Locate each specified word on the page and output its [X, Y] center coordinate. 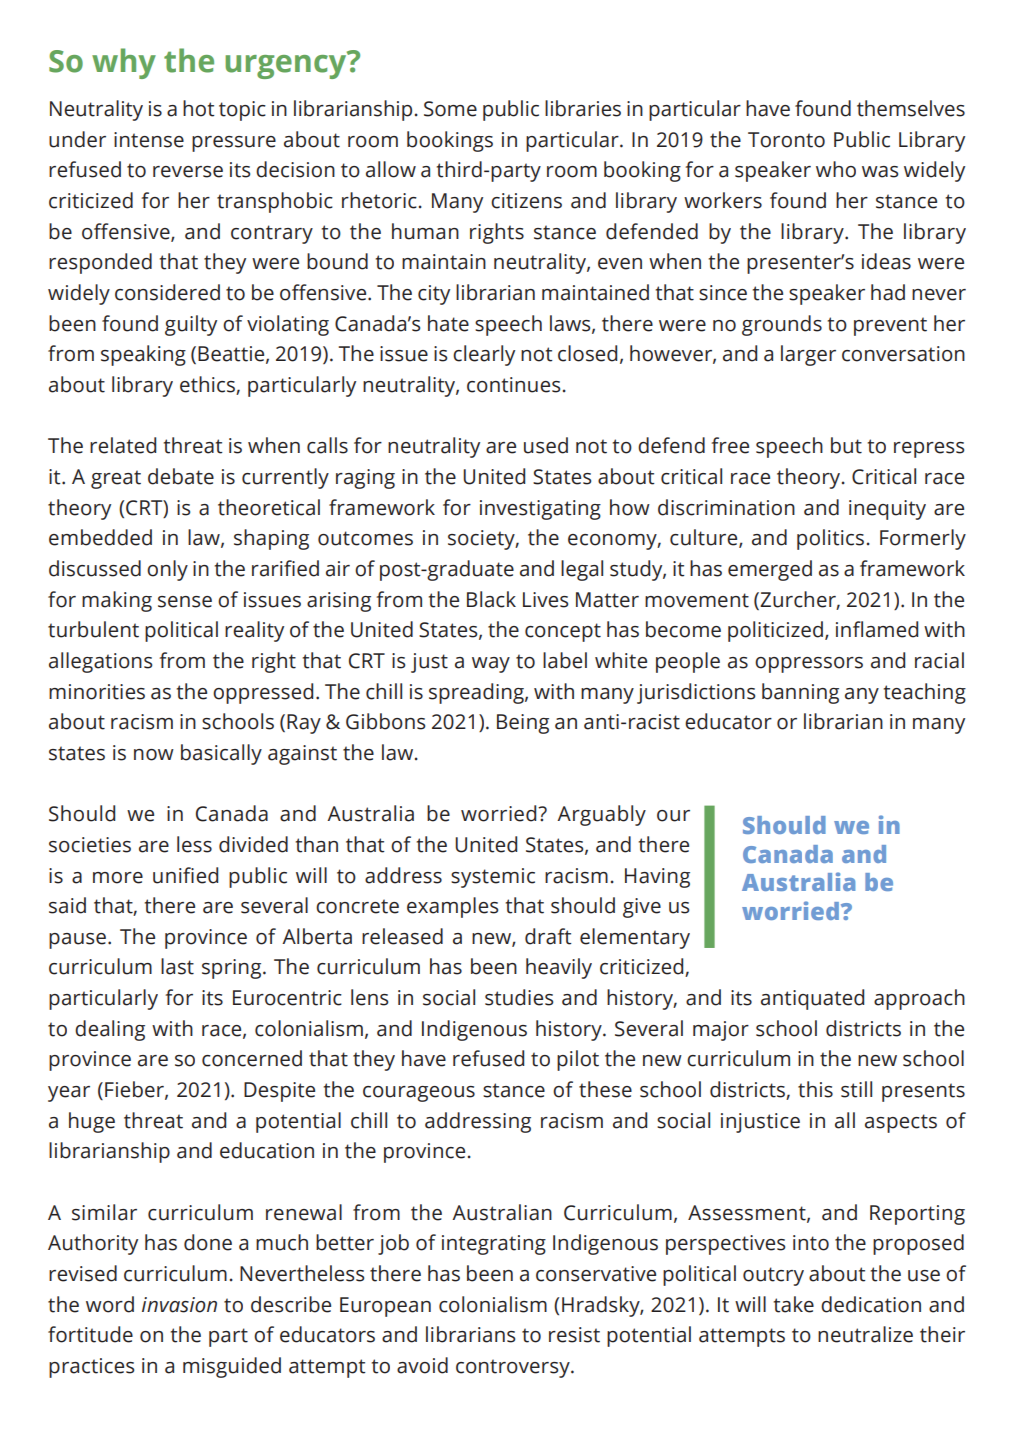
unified [185, 875]
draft [548, 936]
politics [830, 539]
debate [181, 476]
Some [450, 109]
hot [199, 108]
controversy [514, 1368]
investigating [540, 510]
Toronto [786, 140]
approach [919, 999]
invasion [179, 1305]
